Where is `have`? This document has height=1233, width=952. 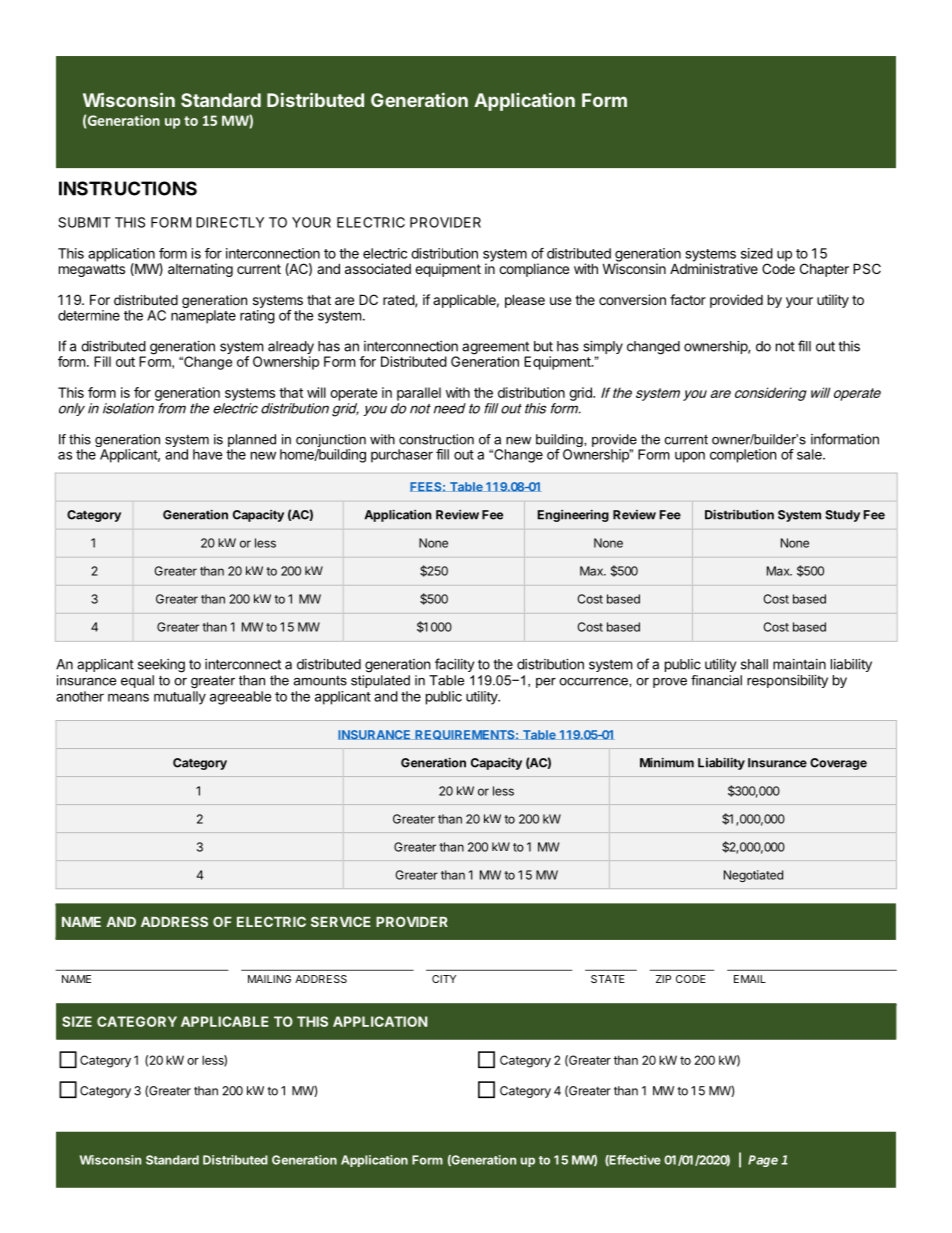
have is located at coordinates (208, 454).
